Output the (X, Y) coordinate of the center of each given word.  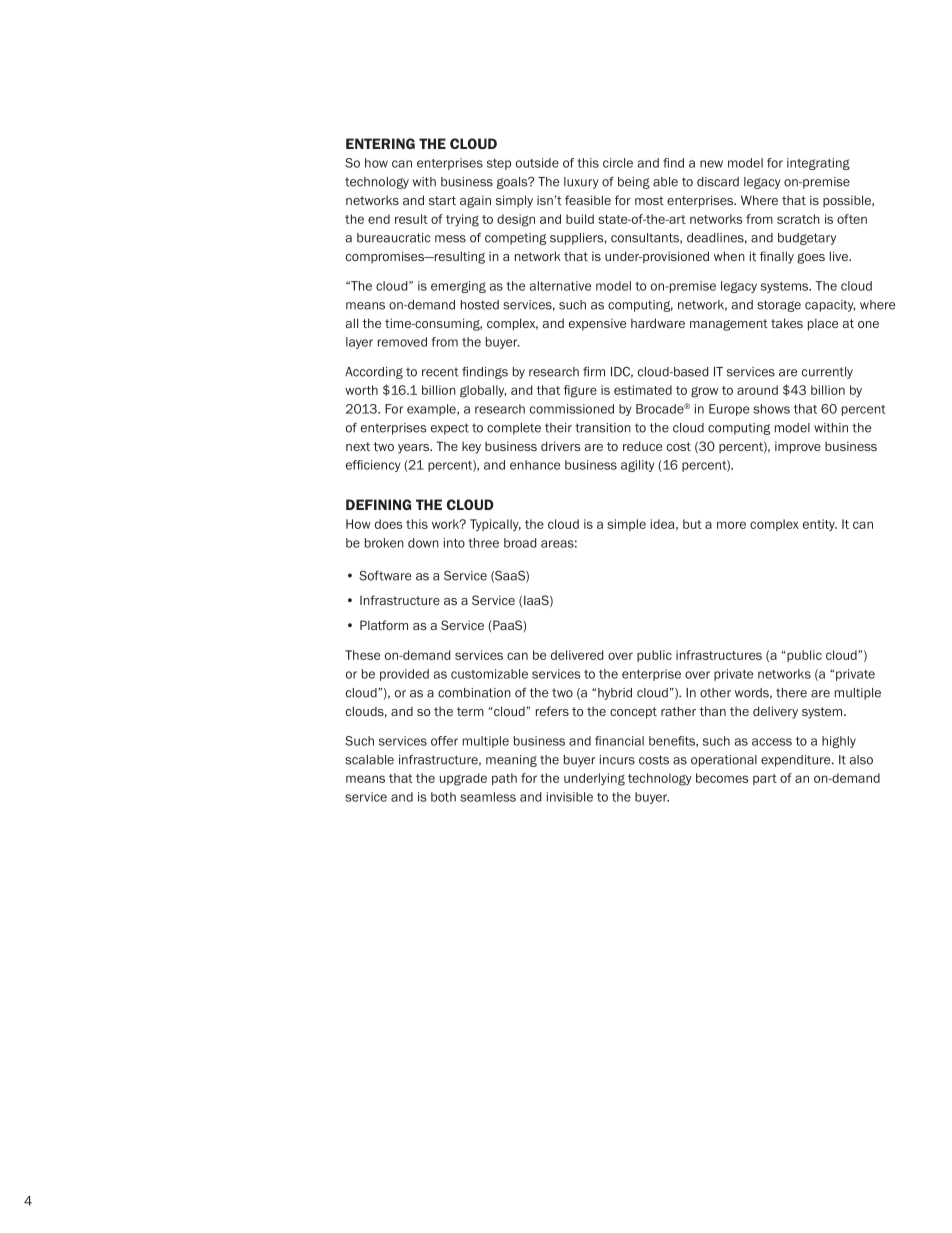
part (765, 779)
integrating (818, 164)
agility (638, 466)
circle (618, 163)
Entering (380, 143)
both (443, 797)
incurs (617, 760)
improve (798, 447)
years (414, 449)
